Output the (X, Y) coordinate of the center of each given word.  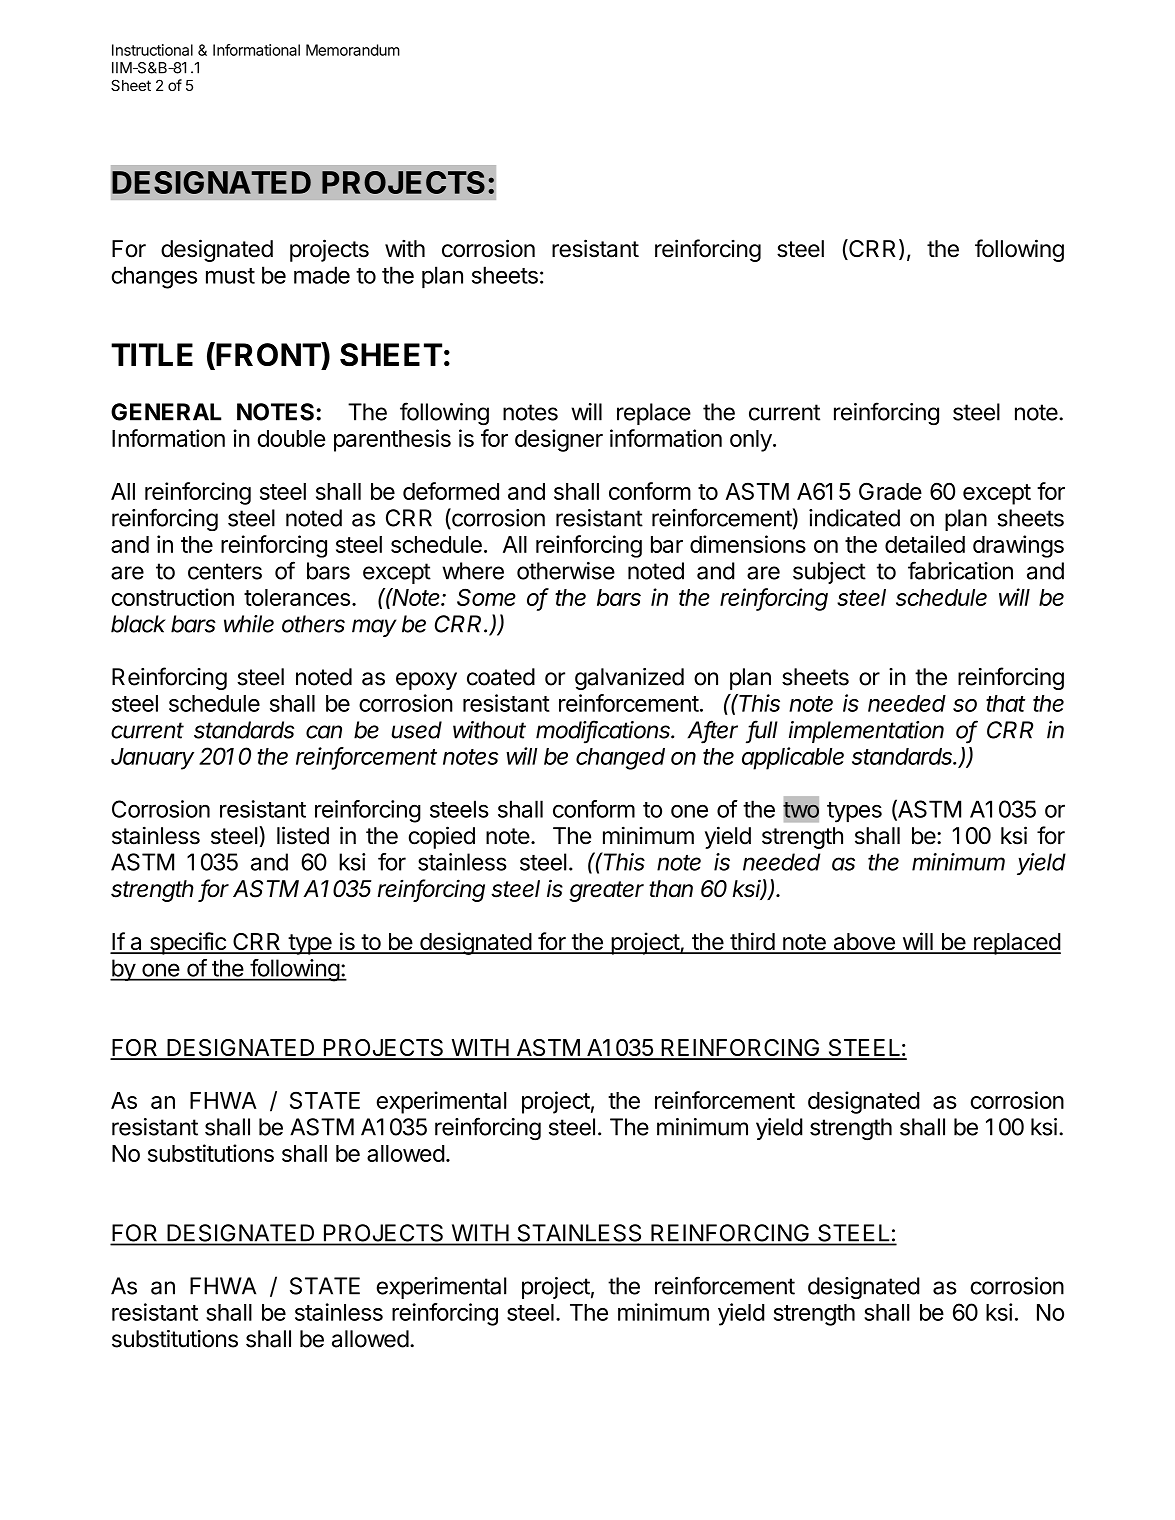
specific (187, 943)
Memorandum (353, 50)
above (864, 943)
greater (606, 891)
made (322, 275)
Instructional (152, 50)
